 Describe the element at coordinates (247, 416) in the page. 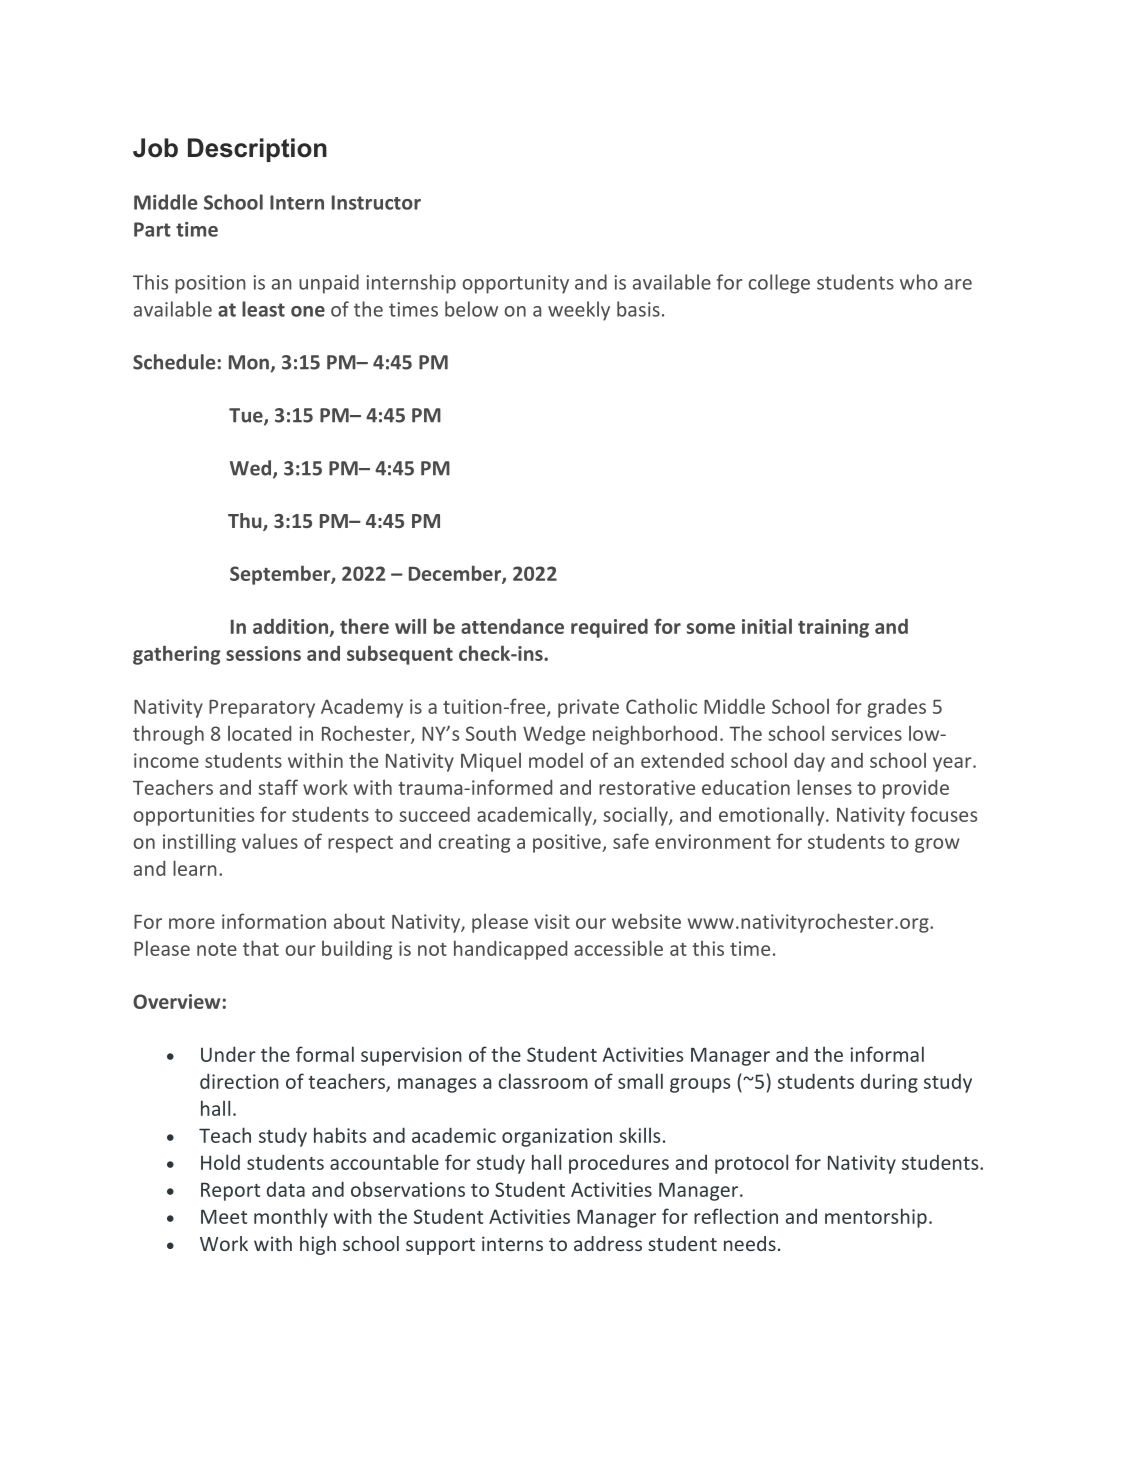

I see `Tue` at that location.
